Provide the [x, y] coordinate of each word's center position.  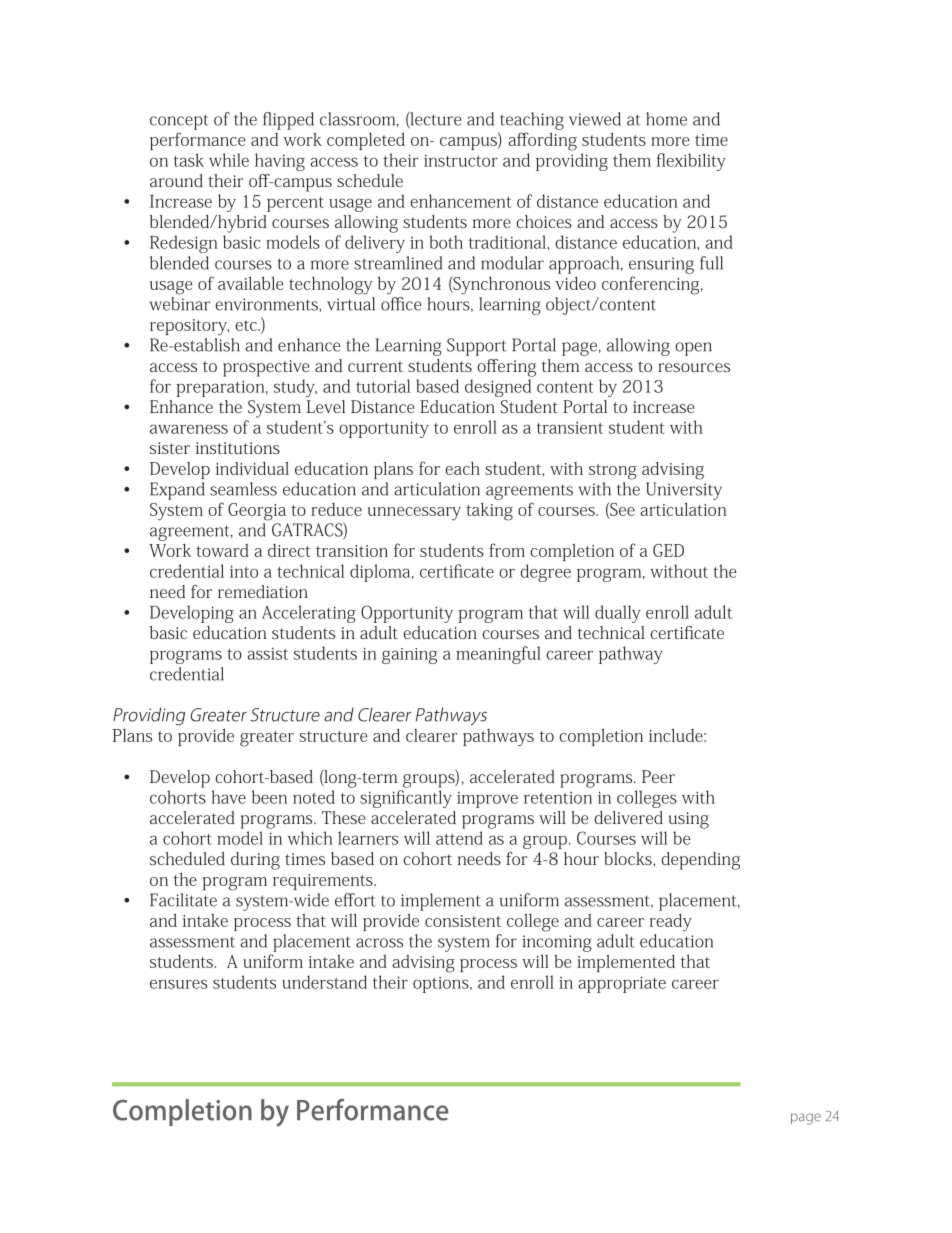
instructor [461, 161]
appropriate [622, 984]
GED [668, 550]
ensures [178, 984]
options [442, 985]
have [229, 797]
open [693, 349]
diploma [381, 573]
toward [222, 550]
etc [247, 325]
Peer [658, 776]
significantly [406, 799]
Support [477, 347]
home [666, 119]
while [229, 160]
